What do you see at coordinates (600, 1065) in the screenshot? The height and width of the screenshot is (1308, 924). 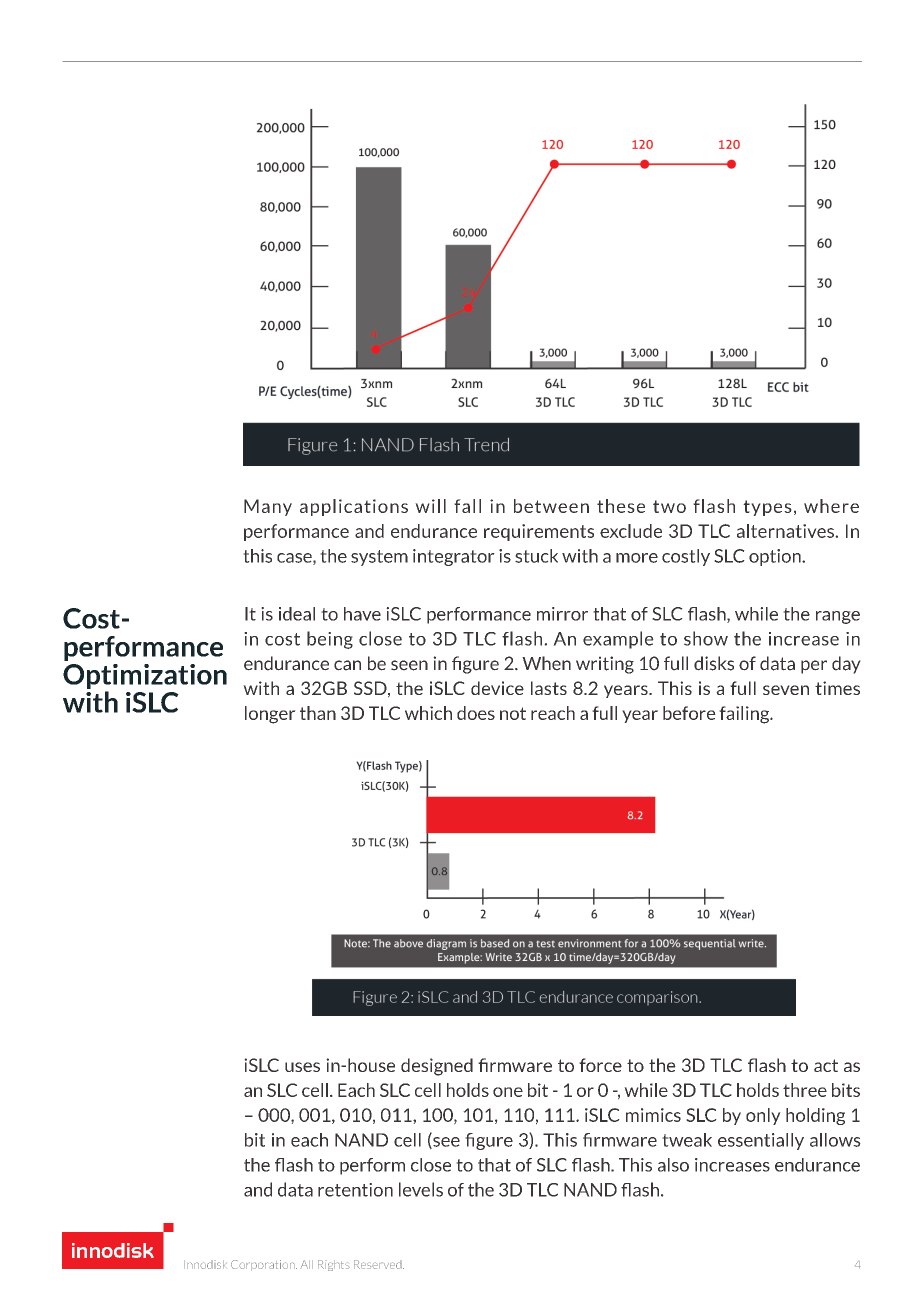 I see `force` at bounding box center [600, 1065].
